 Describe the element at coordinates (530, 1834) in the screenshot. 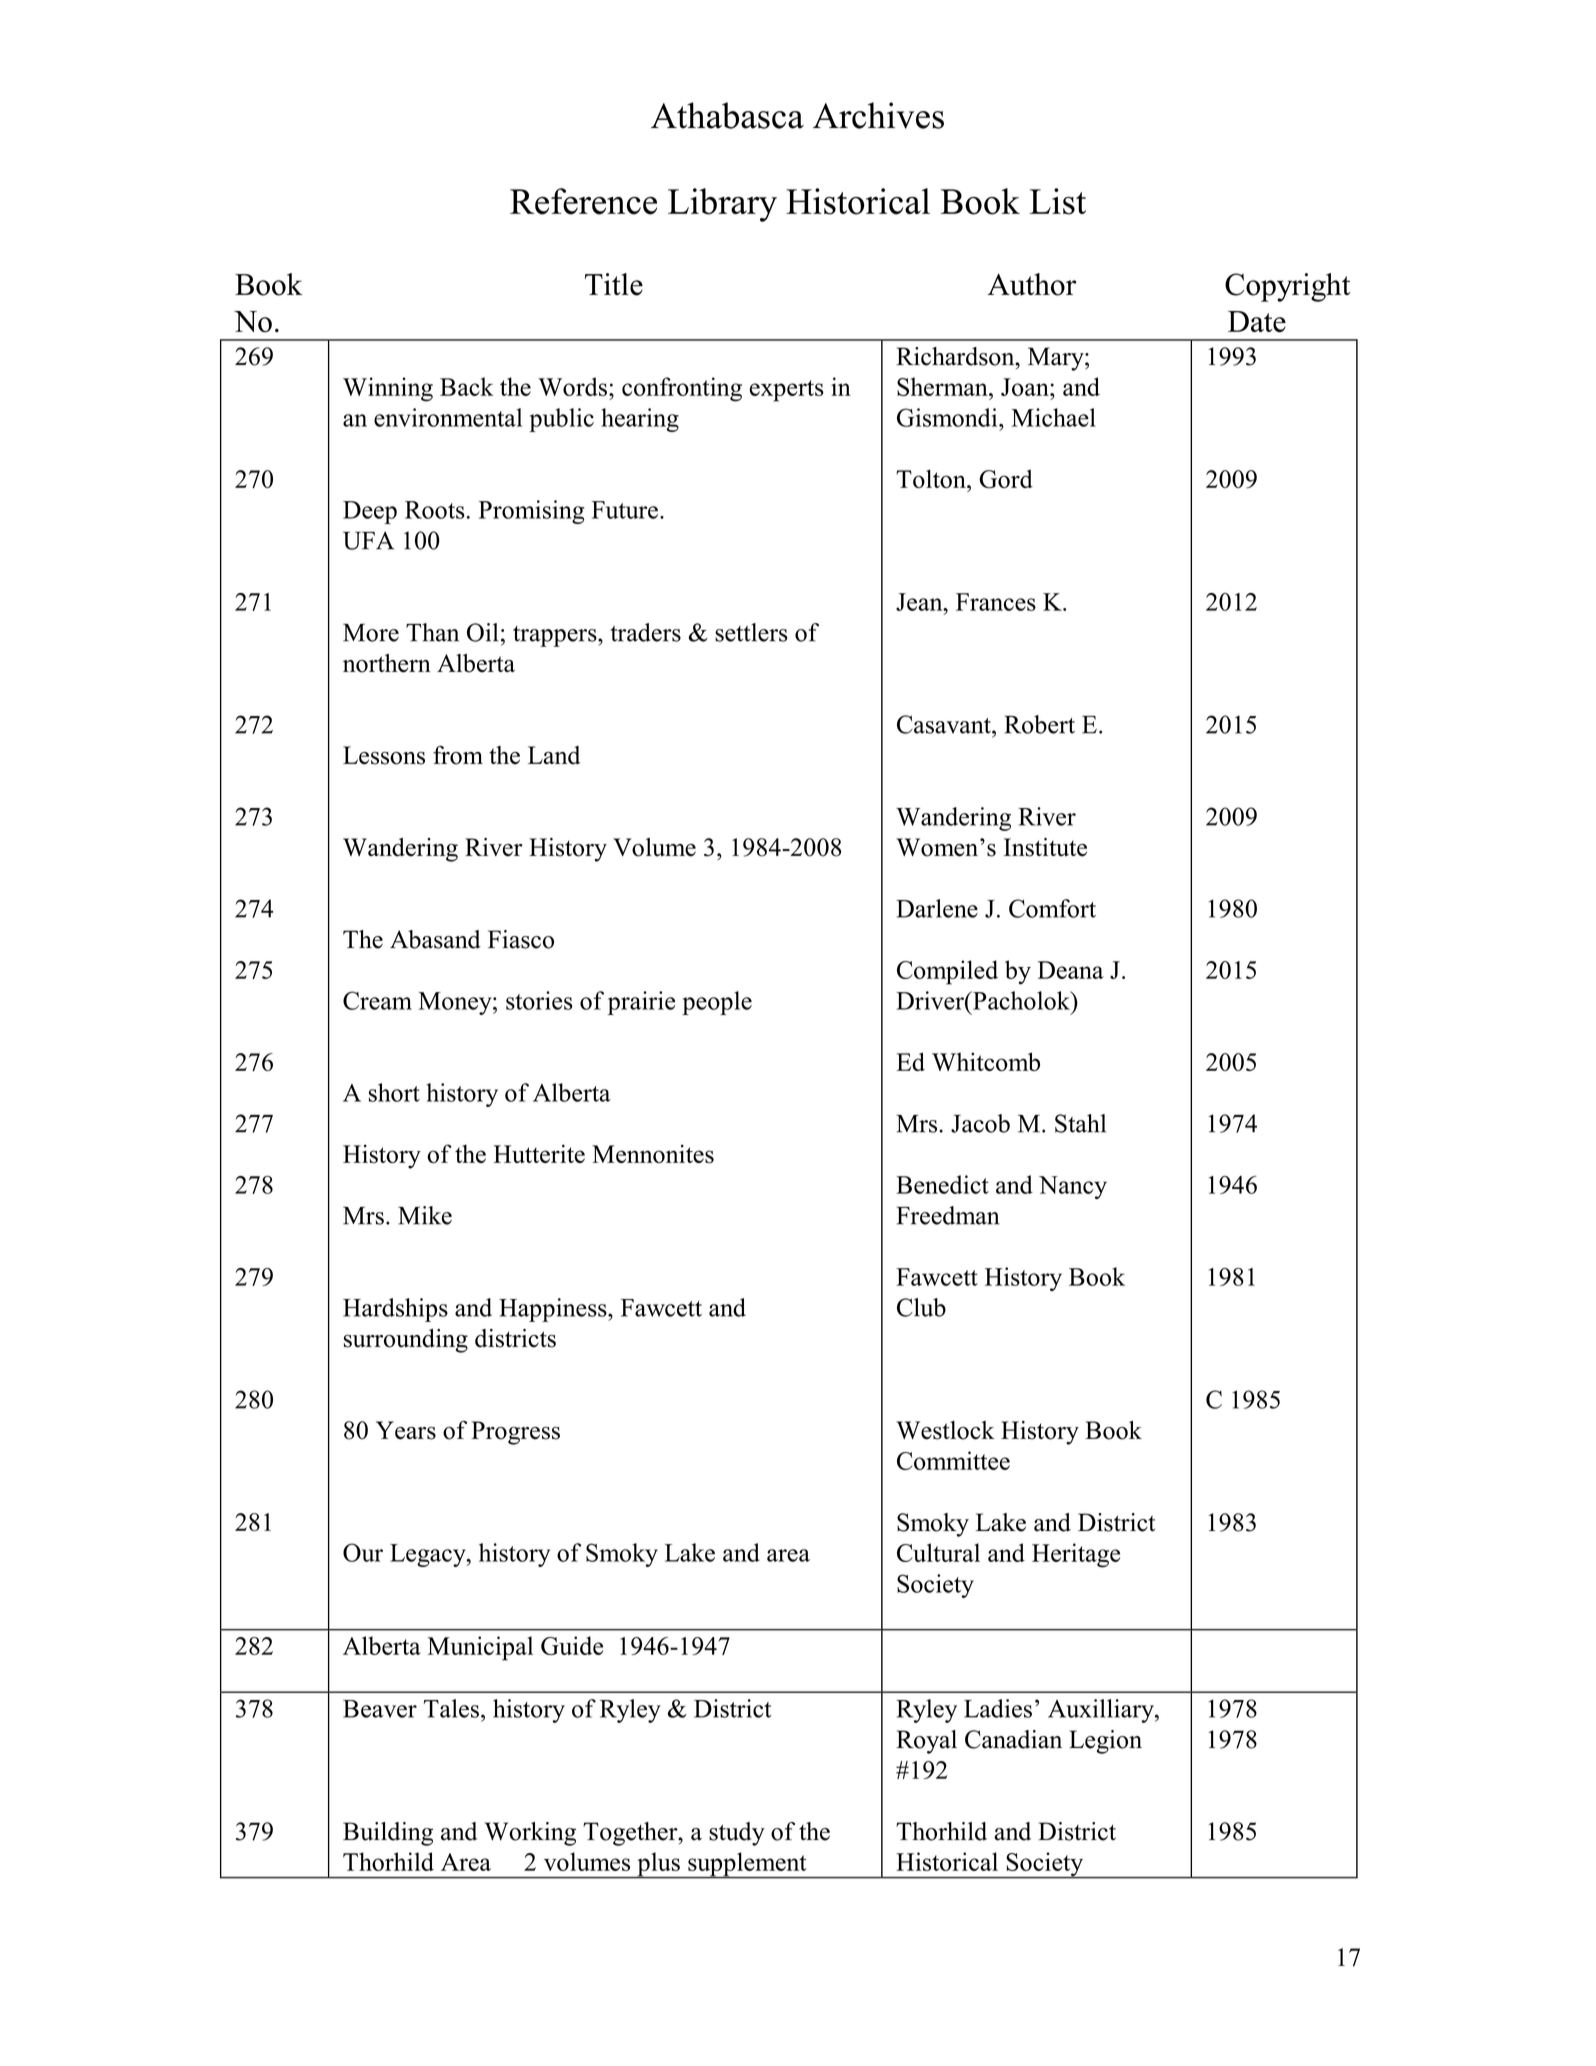

I see `Working` at that location.
